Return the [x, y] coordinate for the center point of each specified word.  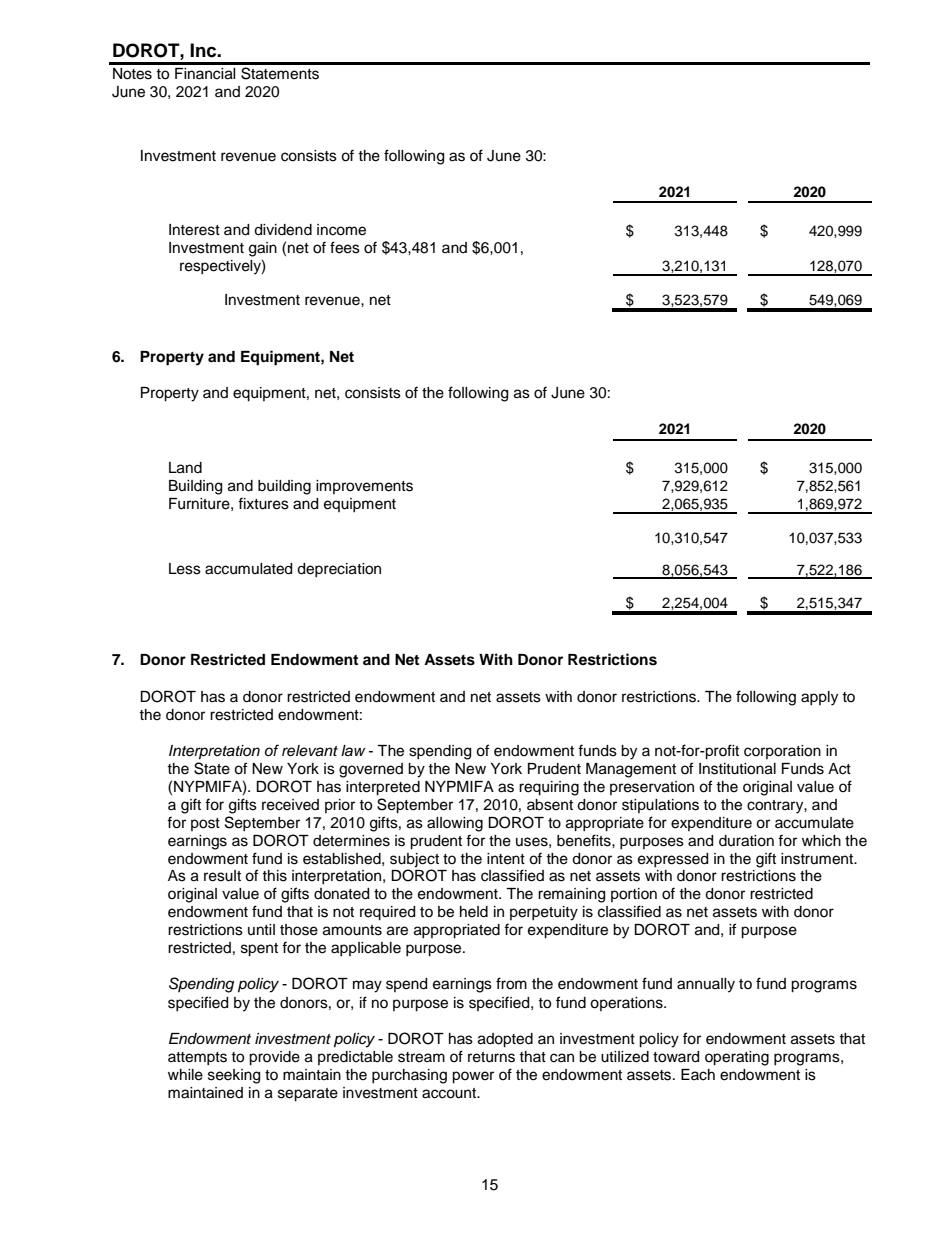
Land [185, 468]
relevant [310, 751]
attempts [197, 1058]
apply [819, 698]
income [341, 230]
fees [345, 247]
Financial [205, 74]
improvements [364, 487]
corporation [782, 752]
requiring [549, 788]
